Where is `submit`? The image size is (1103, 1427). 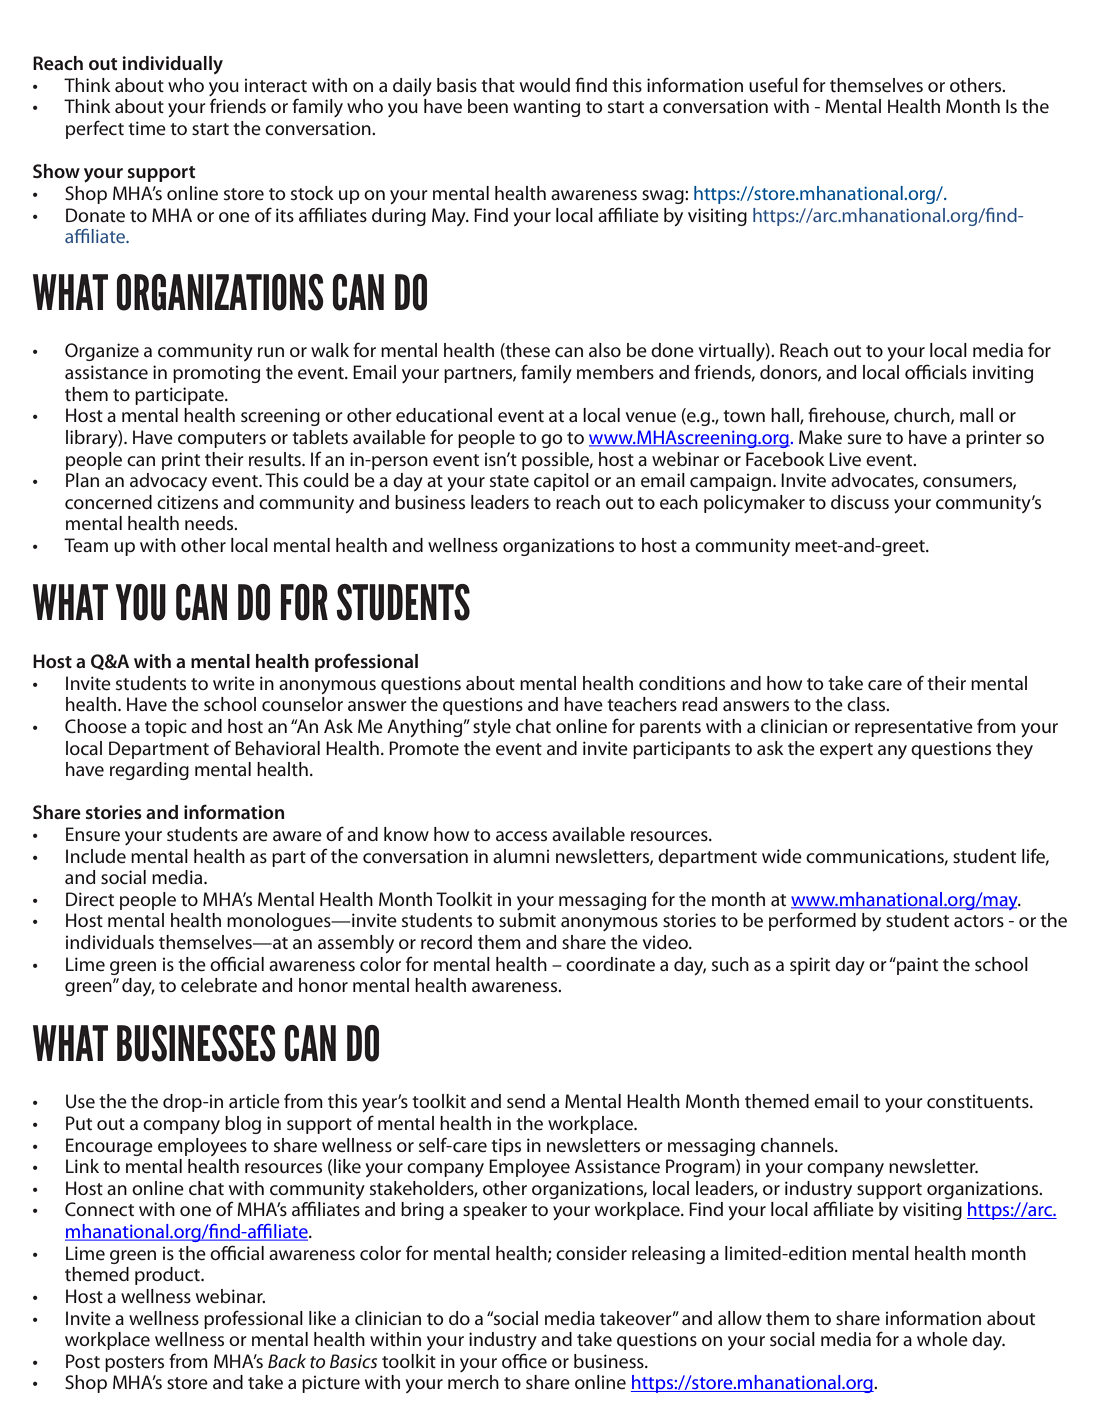
submit is located at coordinates (527, 920).
